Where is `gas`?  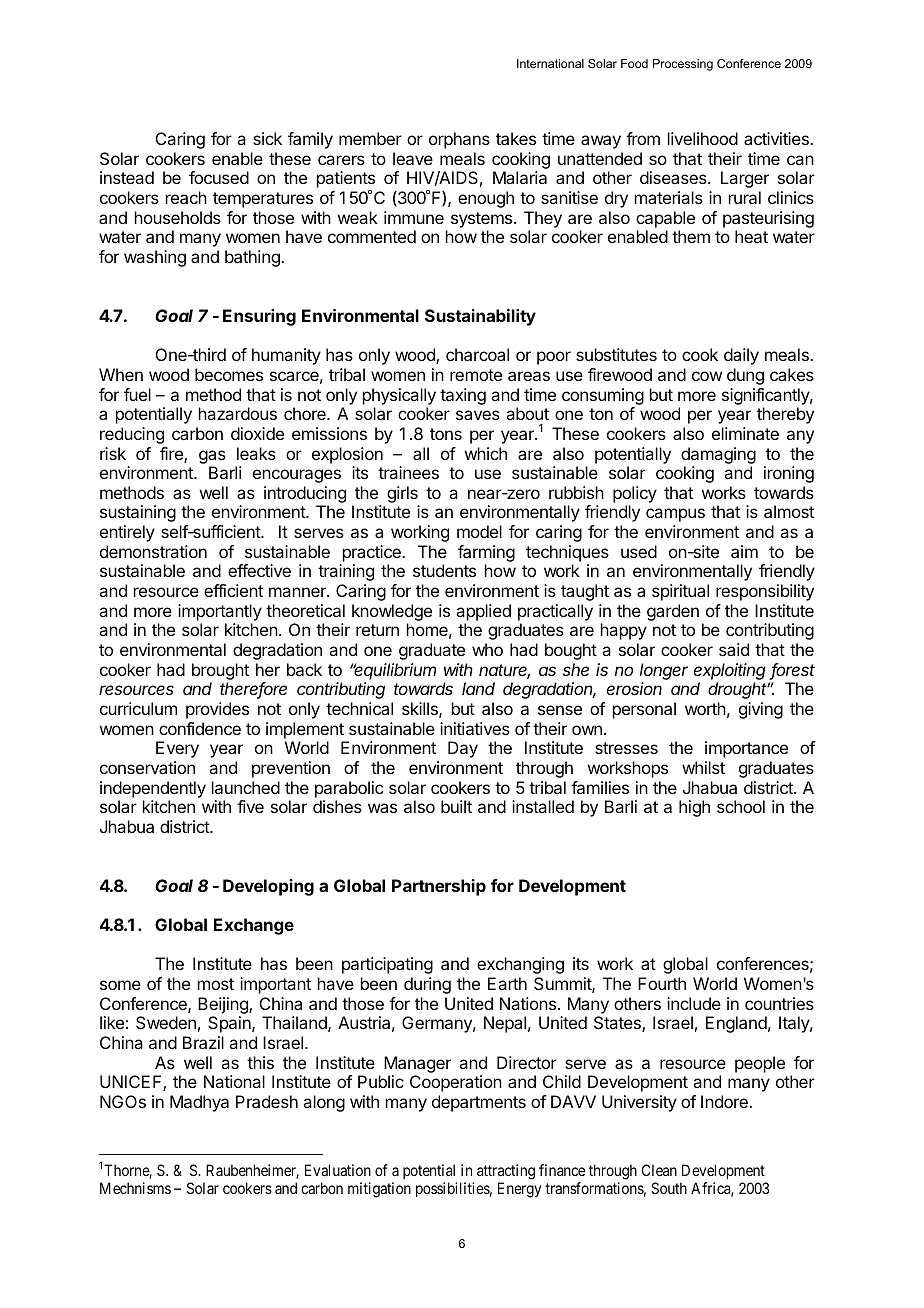
gas is located at coordinates (212, 457).
